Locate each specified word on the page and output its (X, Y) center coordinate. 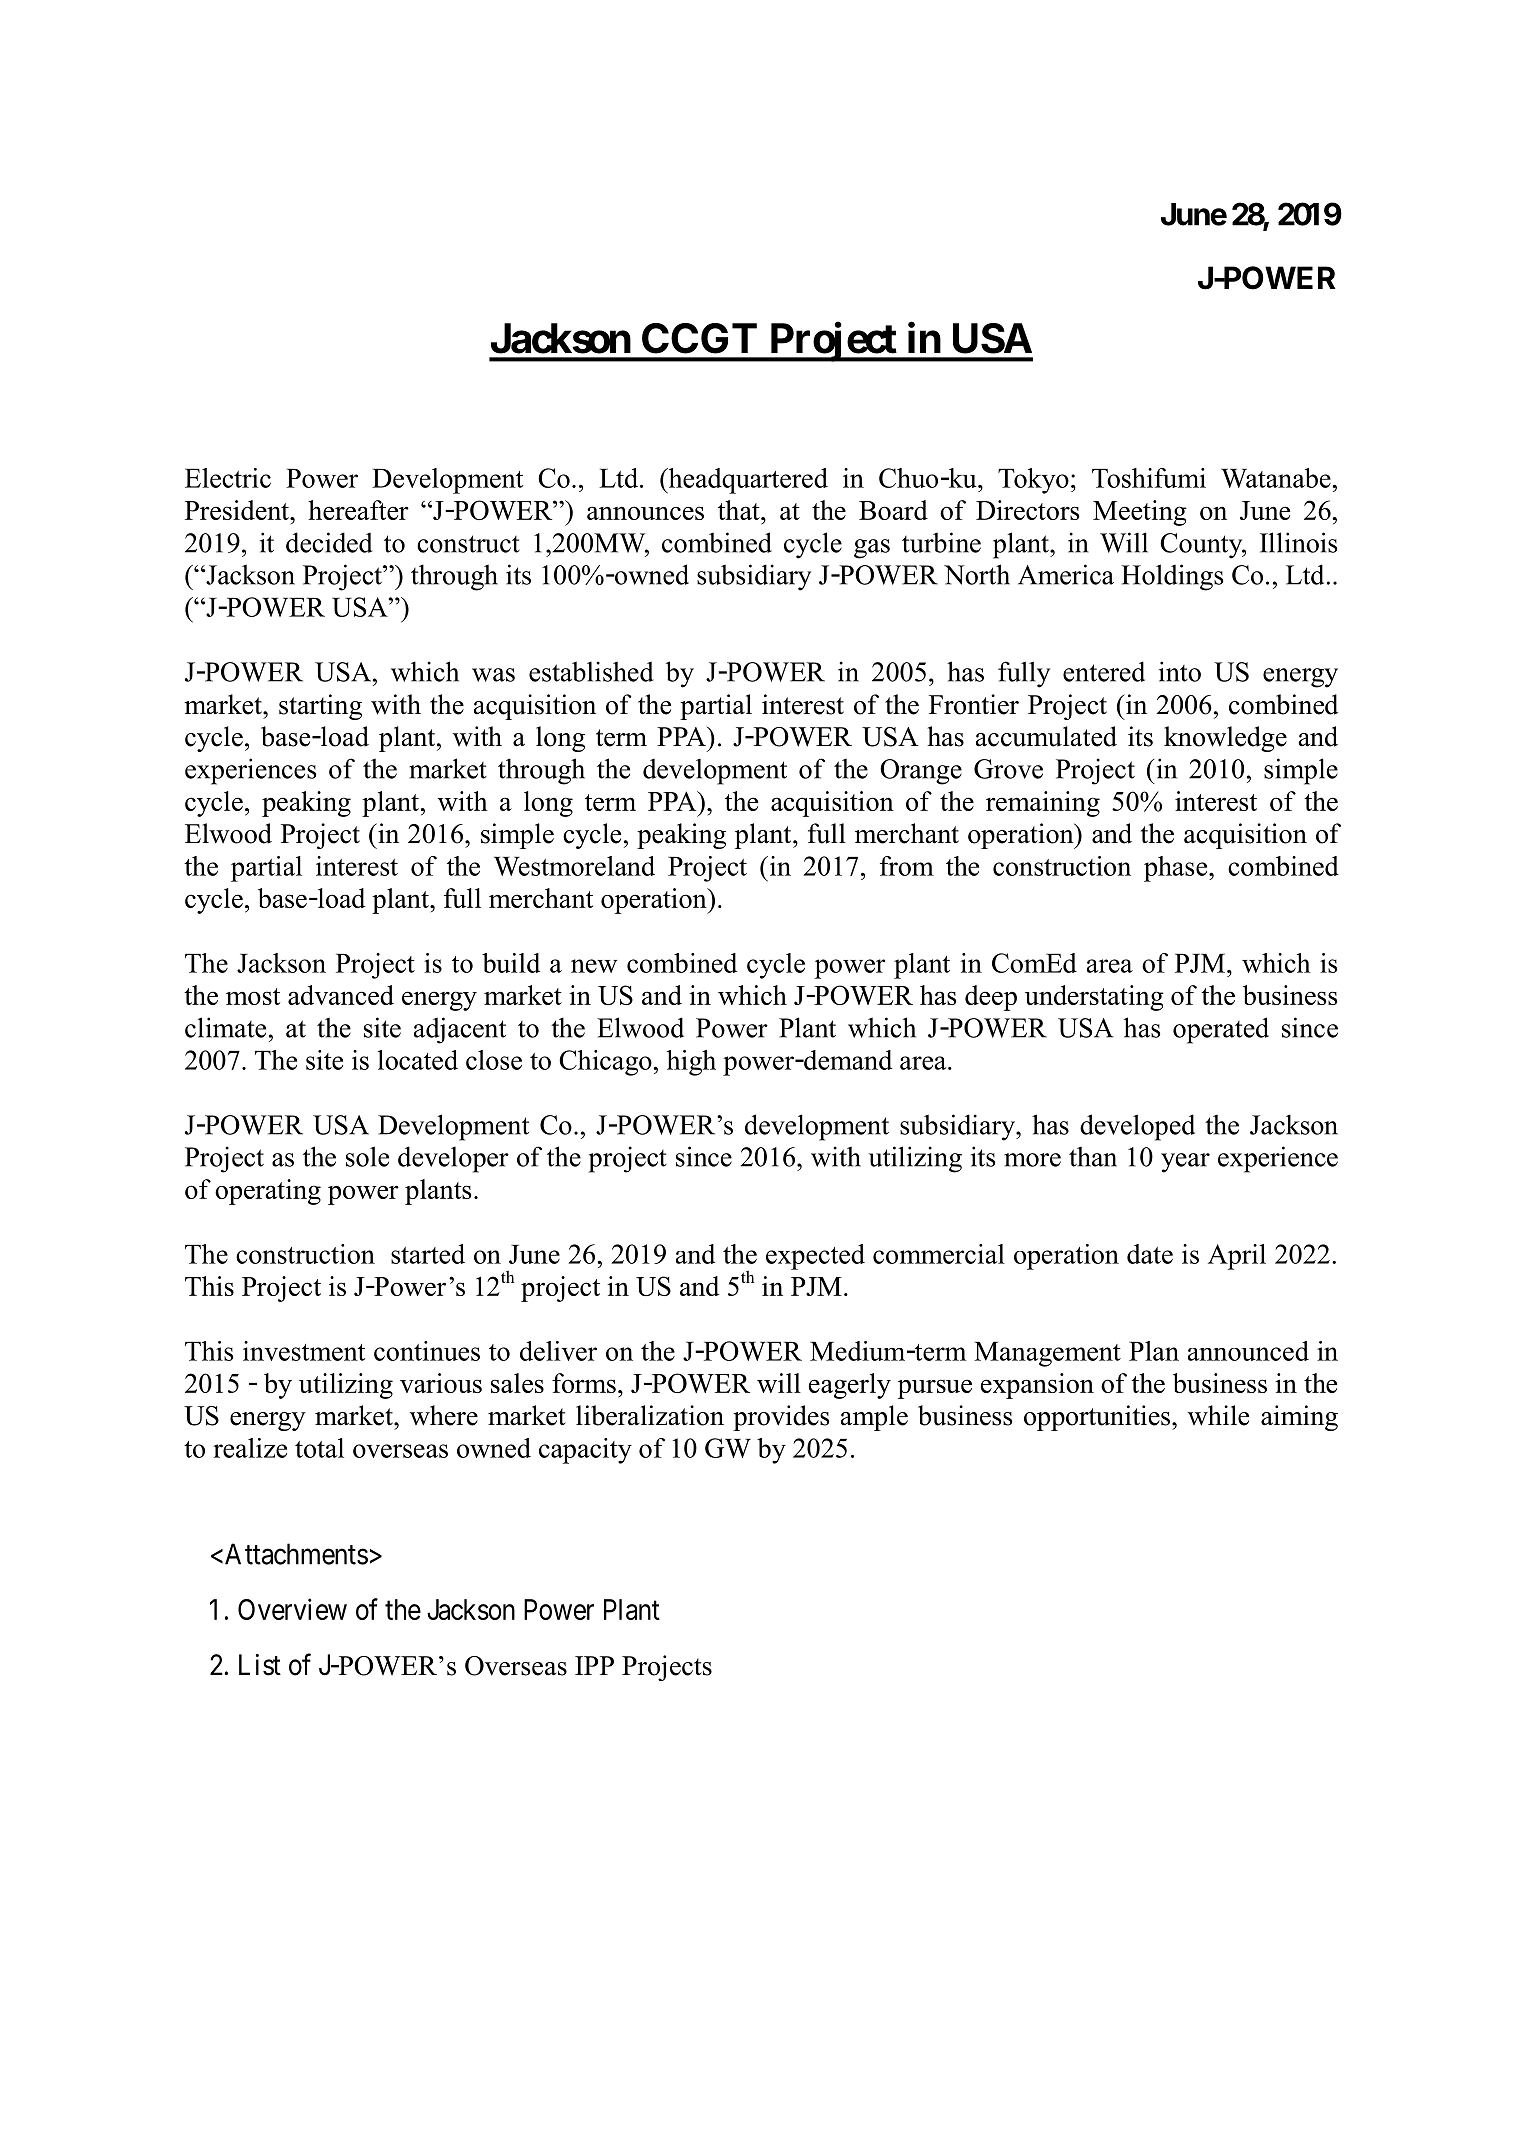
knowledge (1225, 739)
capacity (585, 1451)
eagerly (850, 1386)
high (691, 1063)
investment (304, 1351)
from (907, 866)
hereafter (358, 510)
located (418, 1060)
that (740, 510)
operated (1221, 1030)
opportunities (1098, 1418)
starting (320, 707)
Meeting (1140, 513)
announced (1248, 1351)
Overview (292, 1609)
